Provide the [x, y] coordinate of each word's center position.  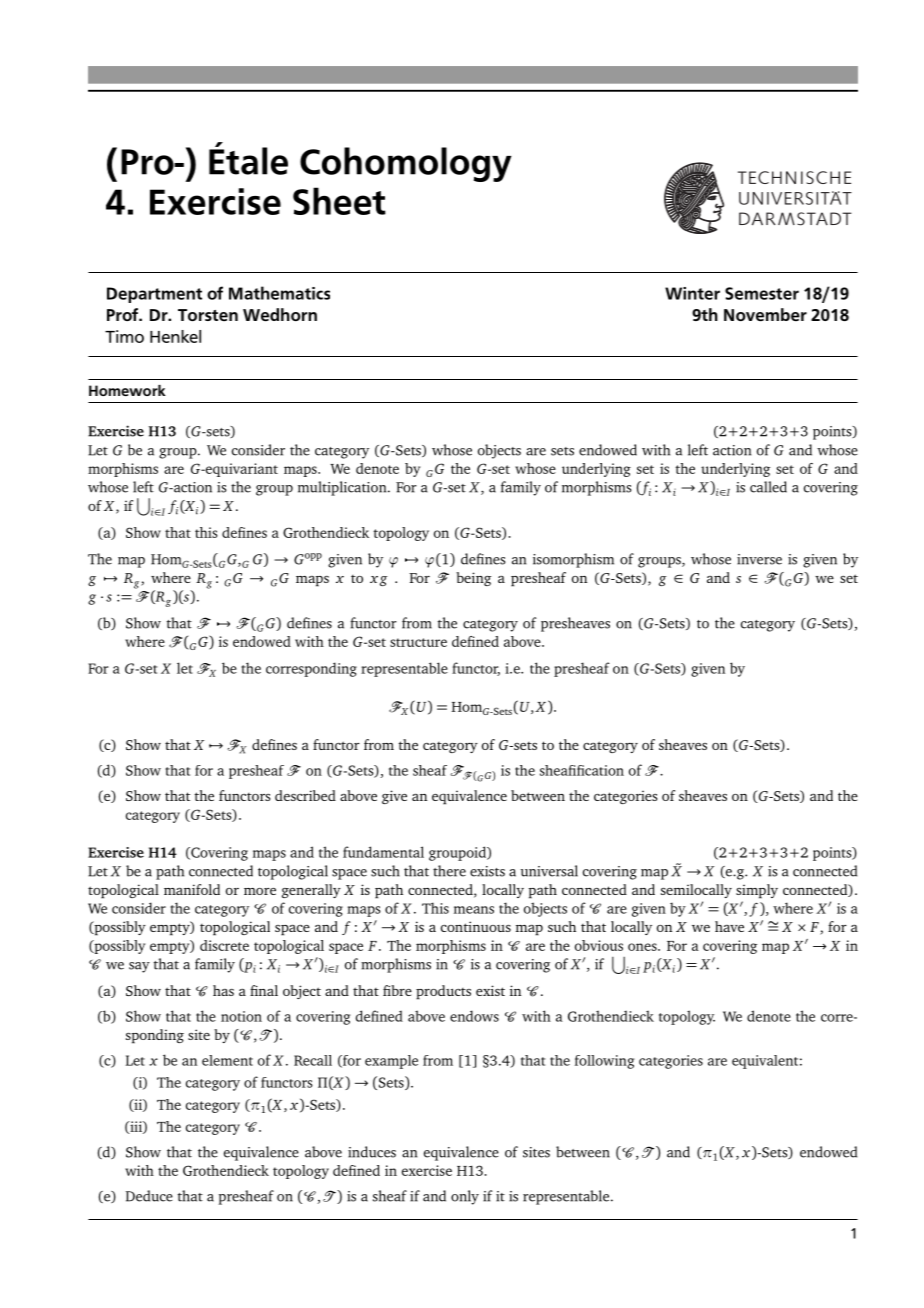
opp [313, 557]
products [443, 992]
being [473, 579]
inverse [759, 559]
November [765, 315]
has [223, 990]
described [305, 795]
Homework [127, 390]
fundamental [383, 852]
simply [757, 891]
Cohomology [406, 164]
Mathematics [279, 293]
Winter [692, 293]
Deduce [149, 1196]
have [729, 926]
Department [154, 295]
